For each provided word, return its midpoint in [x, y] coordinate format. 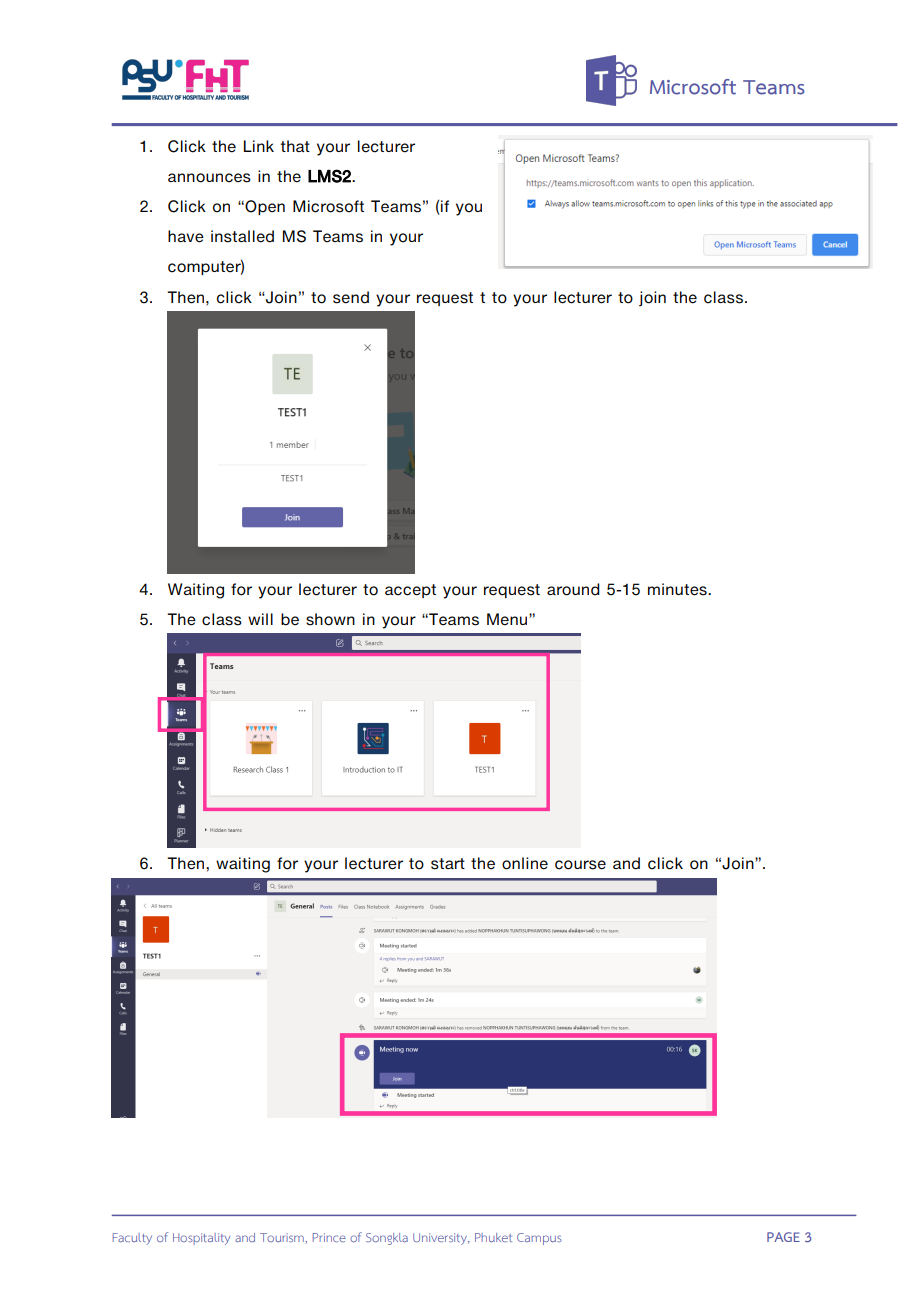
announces [209, 178]
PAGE [783, 1237]
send [351, 297]
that [295, 146]
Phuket [493, 1237]
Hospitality [201, 1239]
